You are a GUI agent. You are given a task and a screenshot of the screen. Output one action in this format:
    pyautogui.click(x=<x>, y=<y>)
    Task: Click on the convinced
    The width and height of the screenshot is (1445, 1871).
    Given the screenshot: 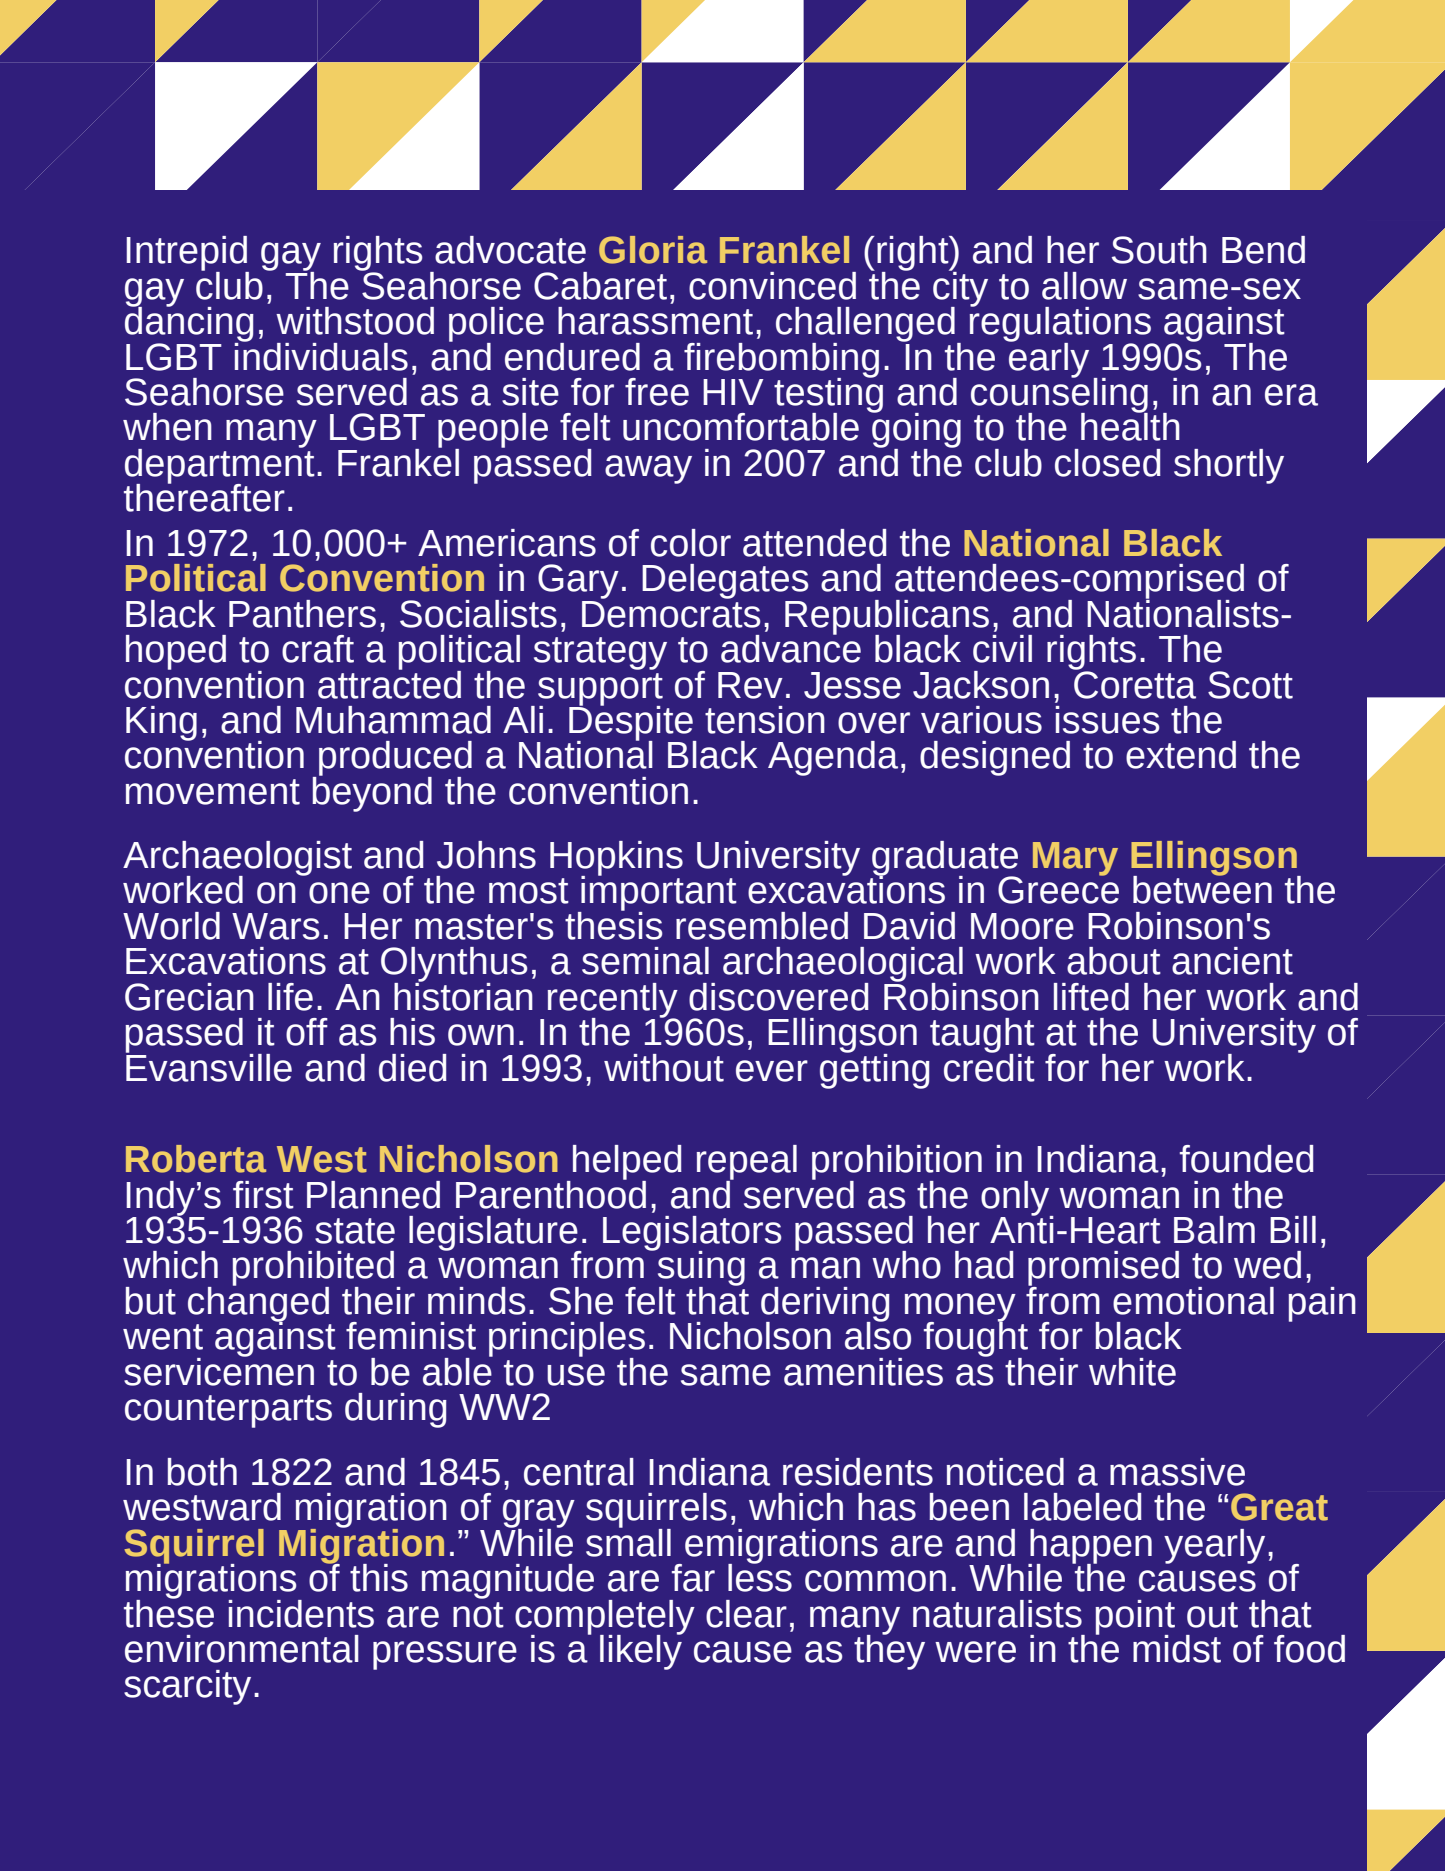 What is the action you would take?
    pyautogui.click(x=772, y=286)
